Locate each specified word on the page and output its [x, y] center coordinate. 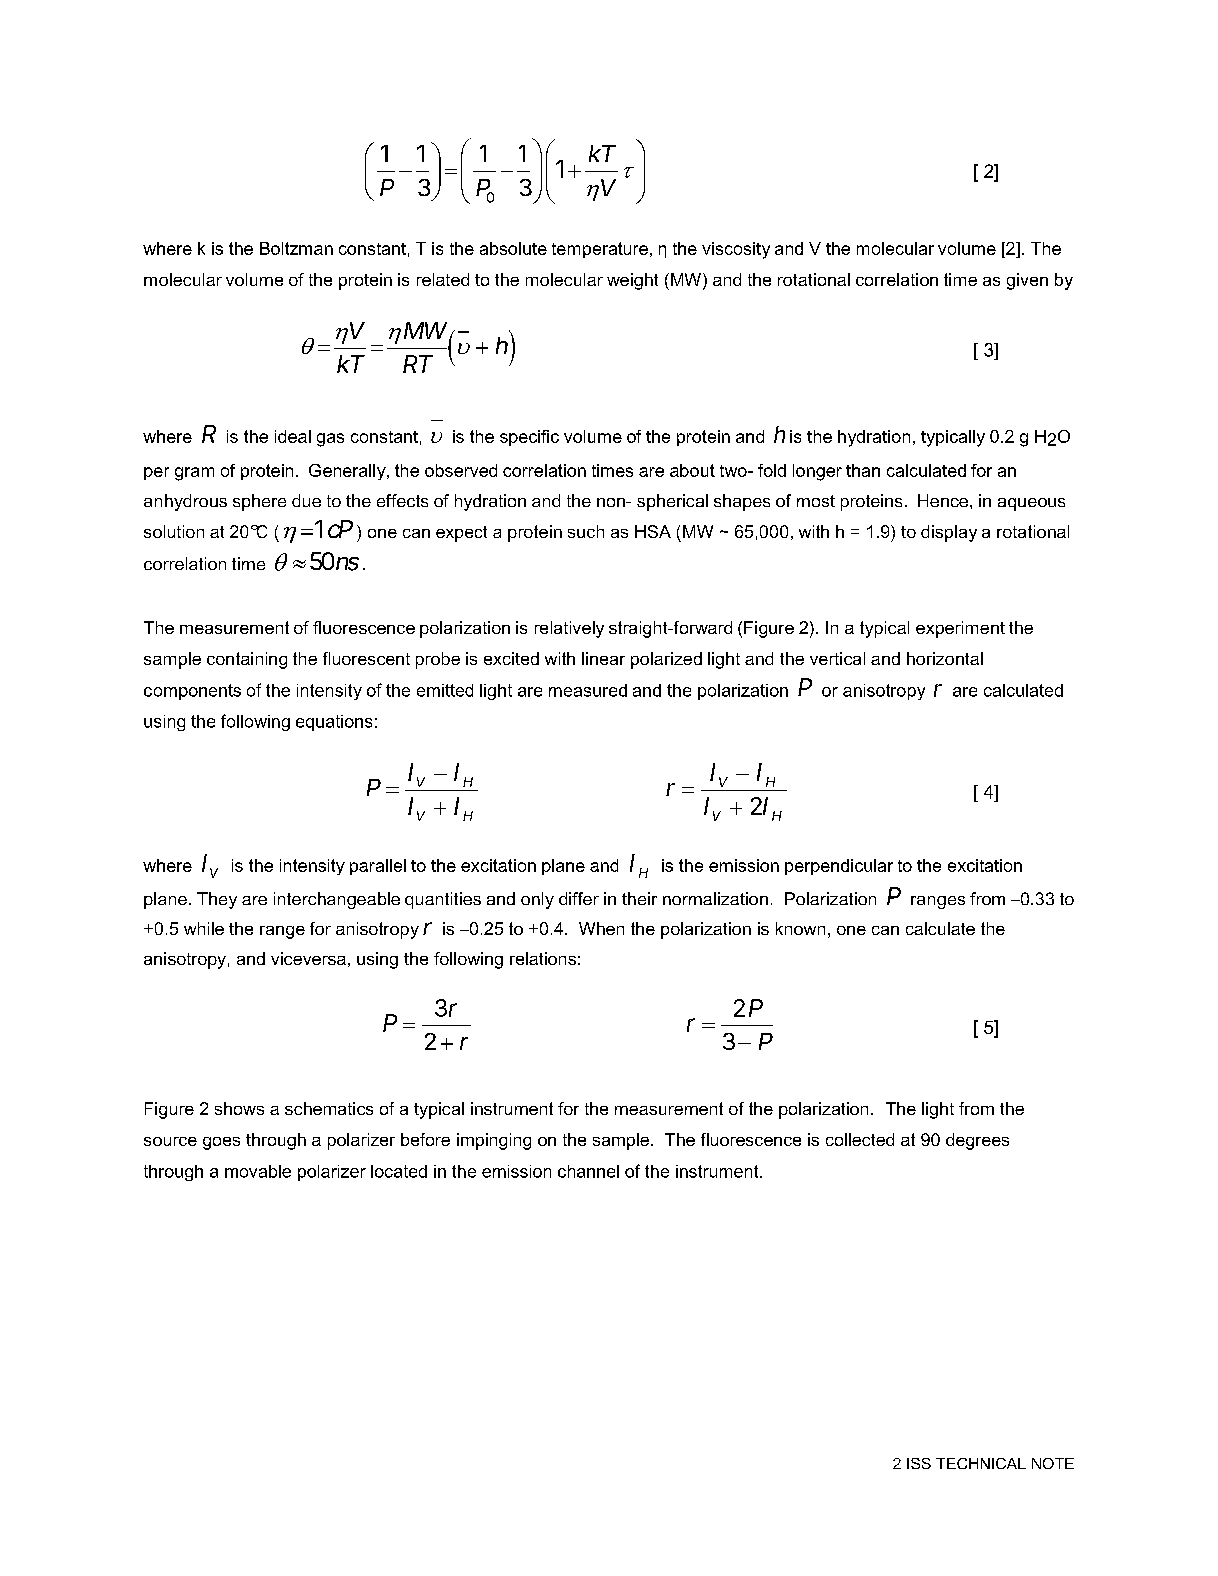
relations [543, 958]
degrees [977, 1141]
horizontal [945, 658]
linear [603, 658]
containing [247, 660]
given [1027, 281]
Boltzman [296, 248]
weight [632, 281]
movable [258, 1171]
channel [588, 1171]
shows [239, 1108]
